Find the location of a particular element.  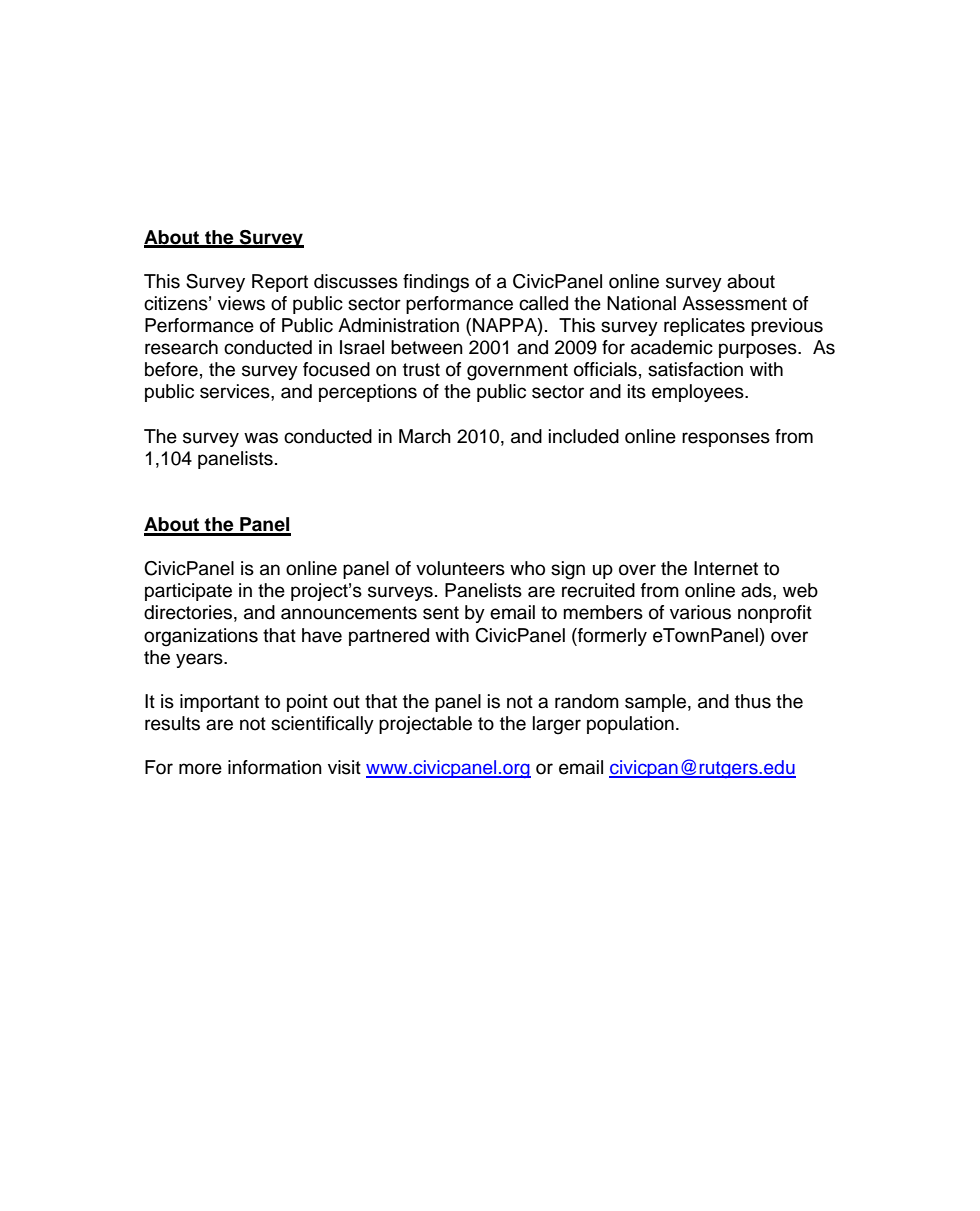

participate is located at coordinates (188, 592).
